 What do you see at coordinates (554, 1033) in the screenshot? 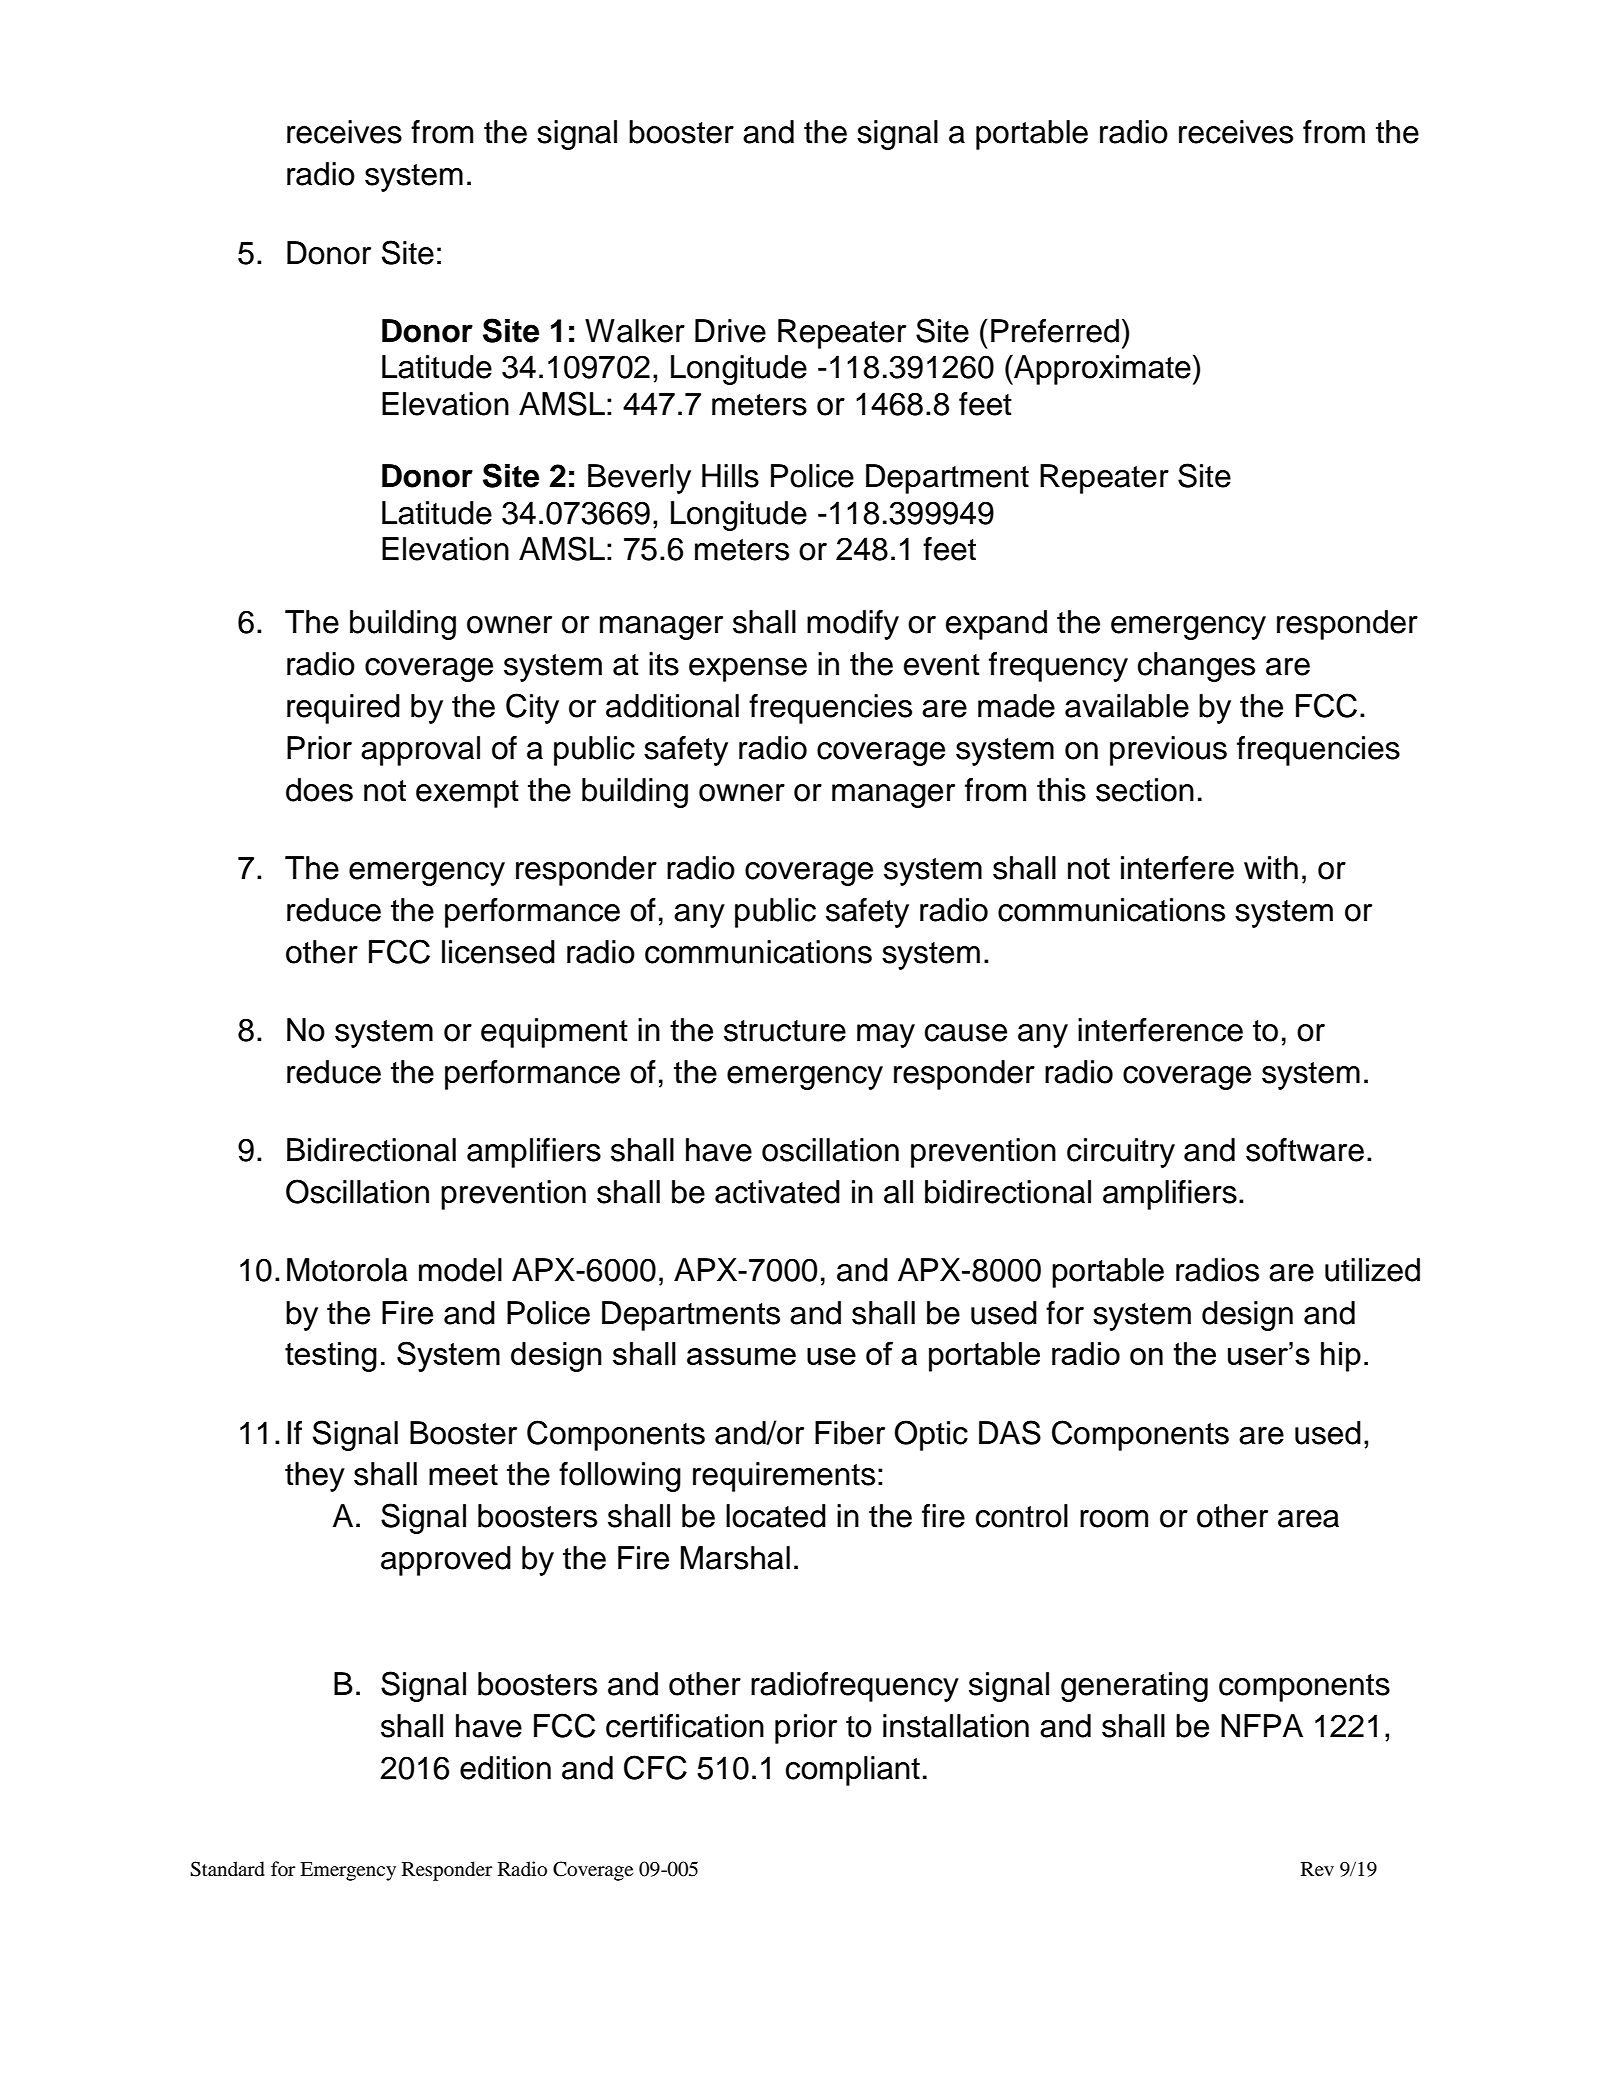
I see `equipment` at bounding box center [554, 1033].
